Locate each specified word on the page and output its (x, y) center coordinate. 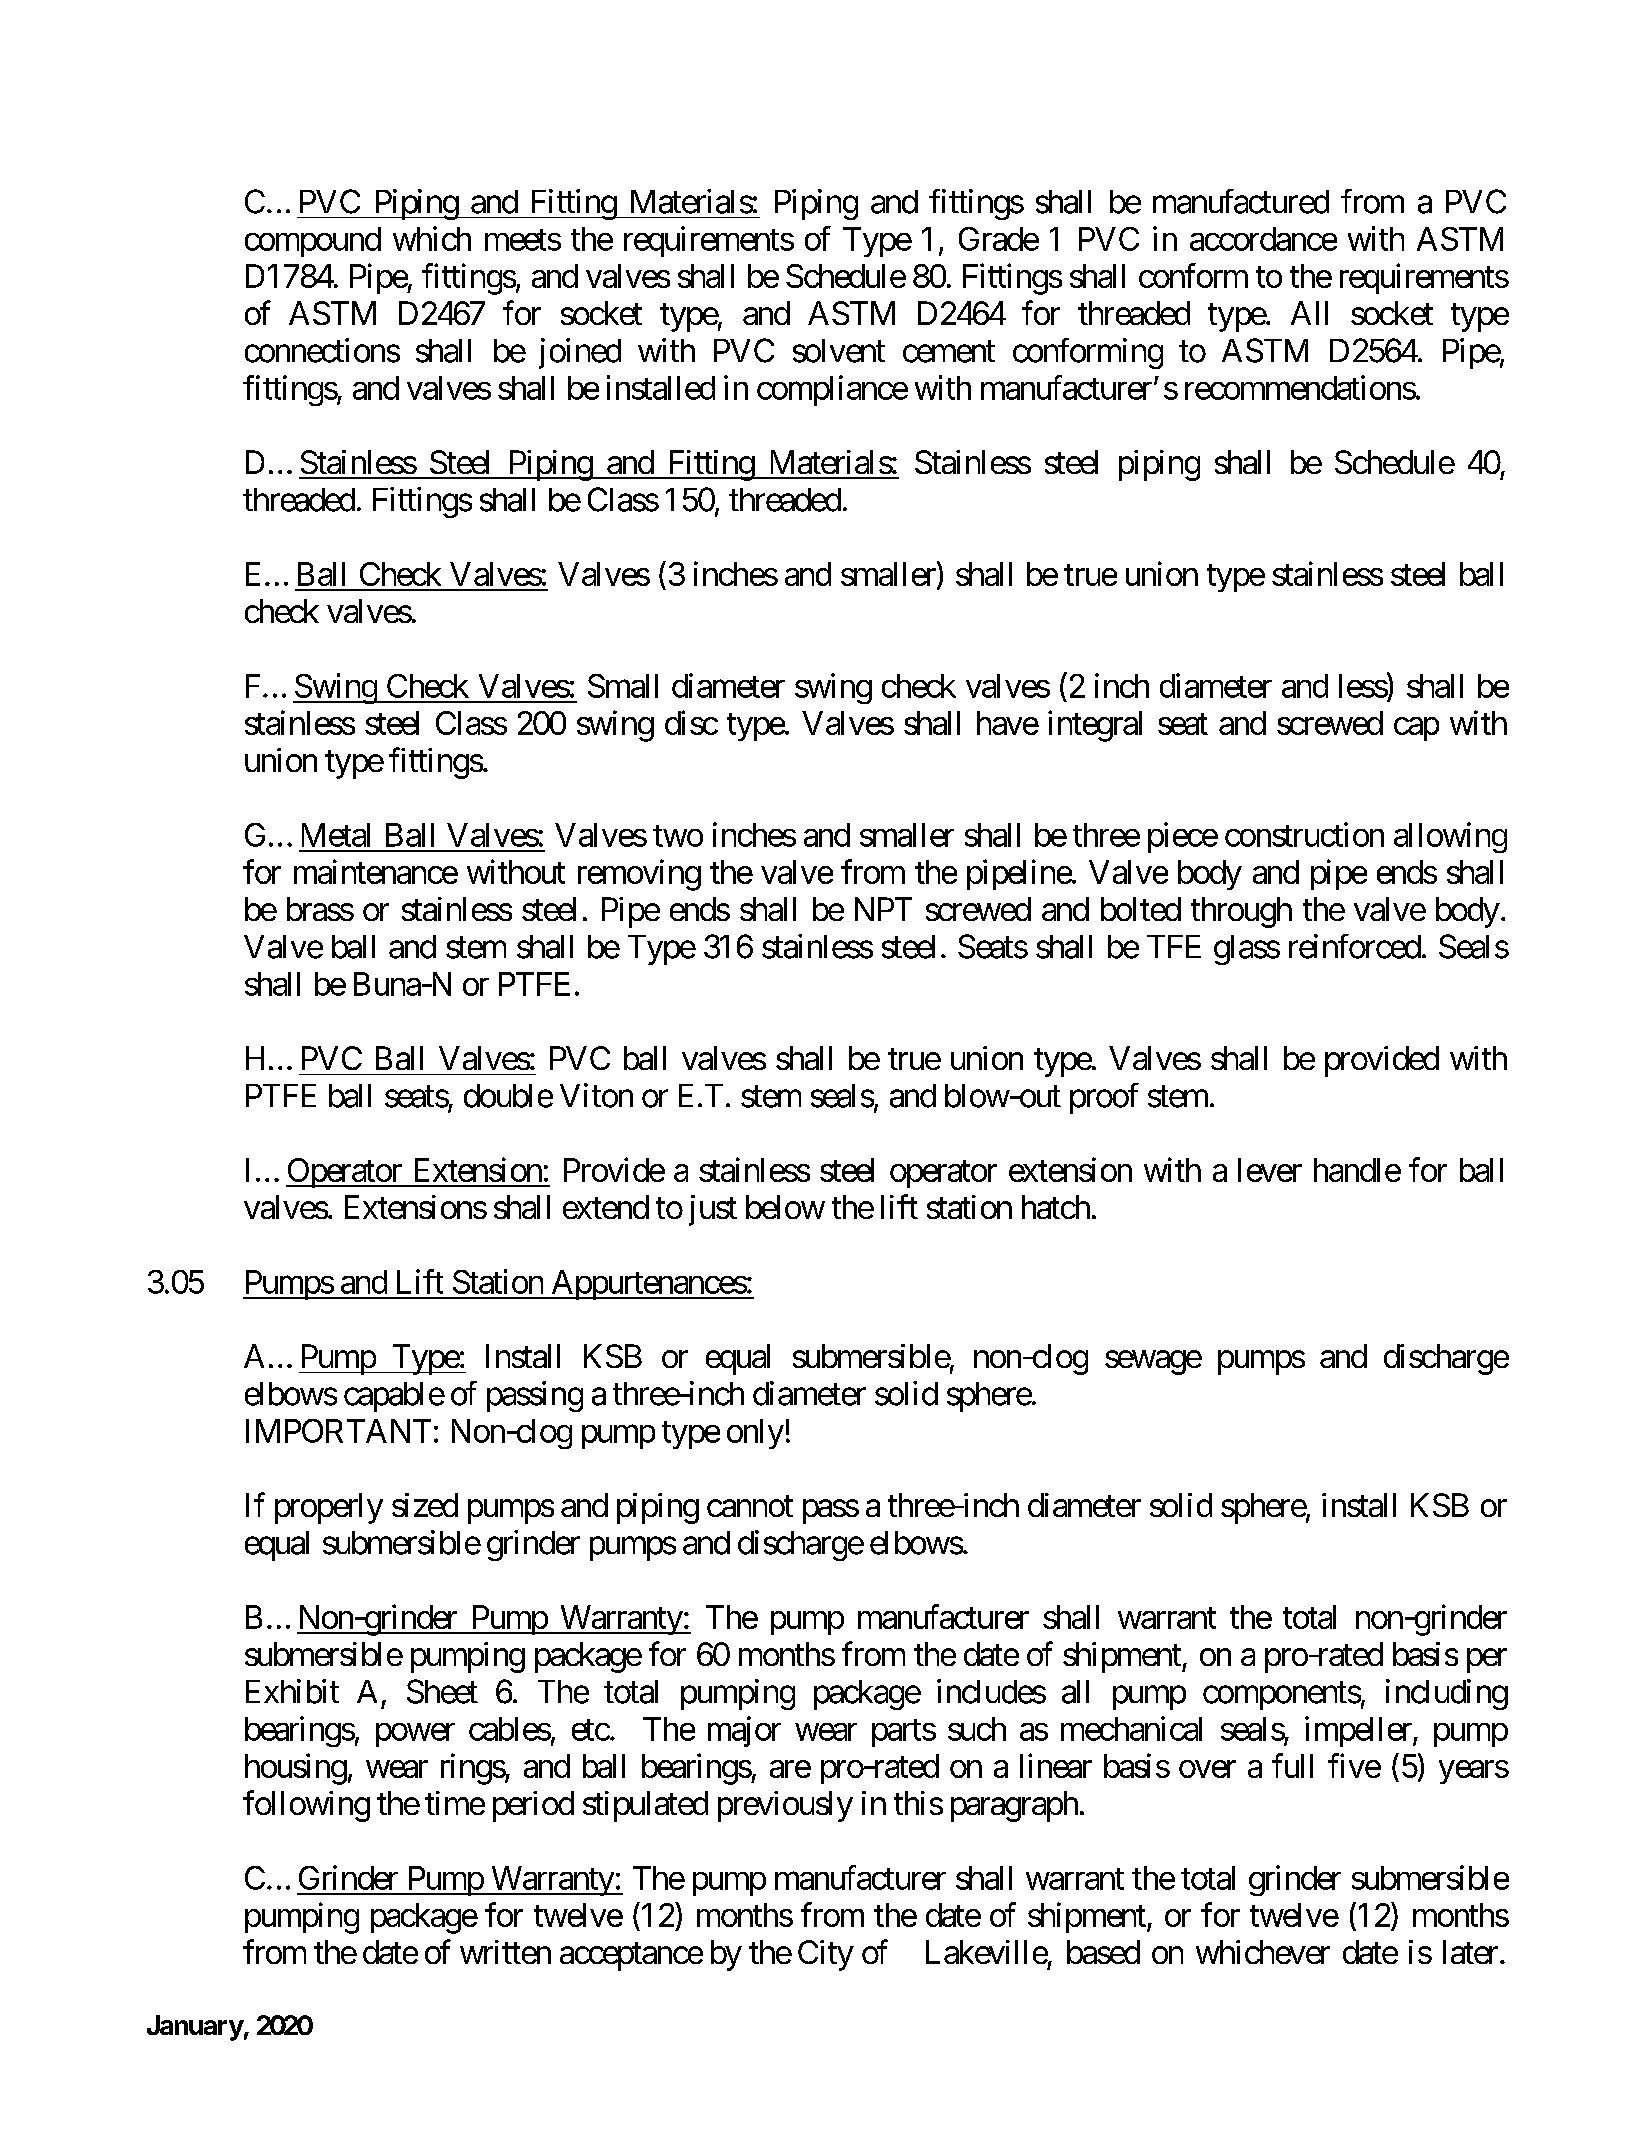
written (505, 1952)
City (826, 1955)
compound (313, 242)
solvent (839, 351)
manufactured (1241, 201)
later (1470, 1952)
